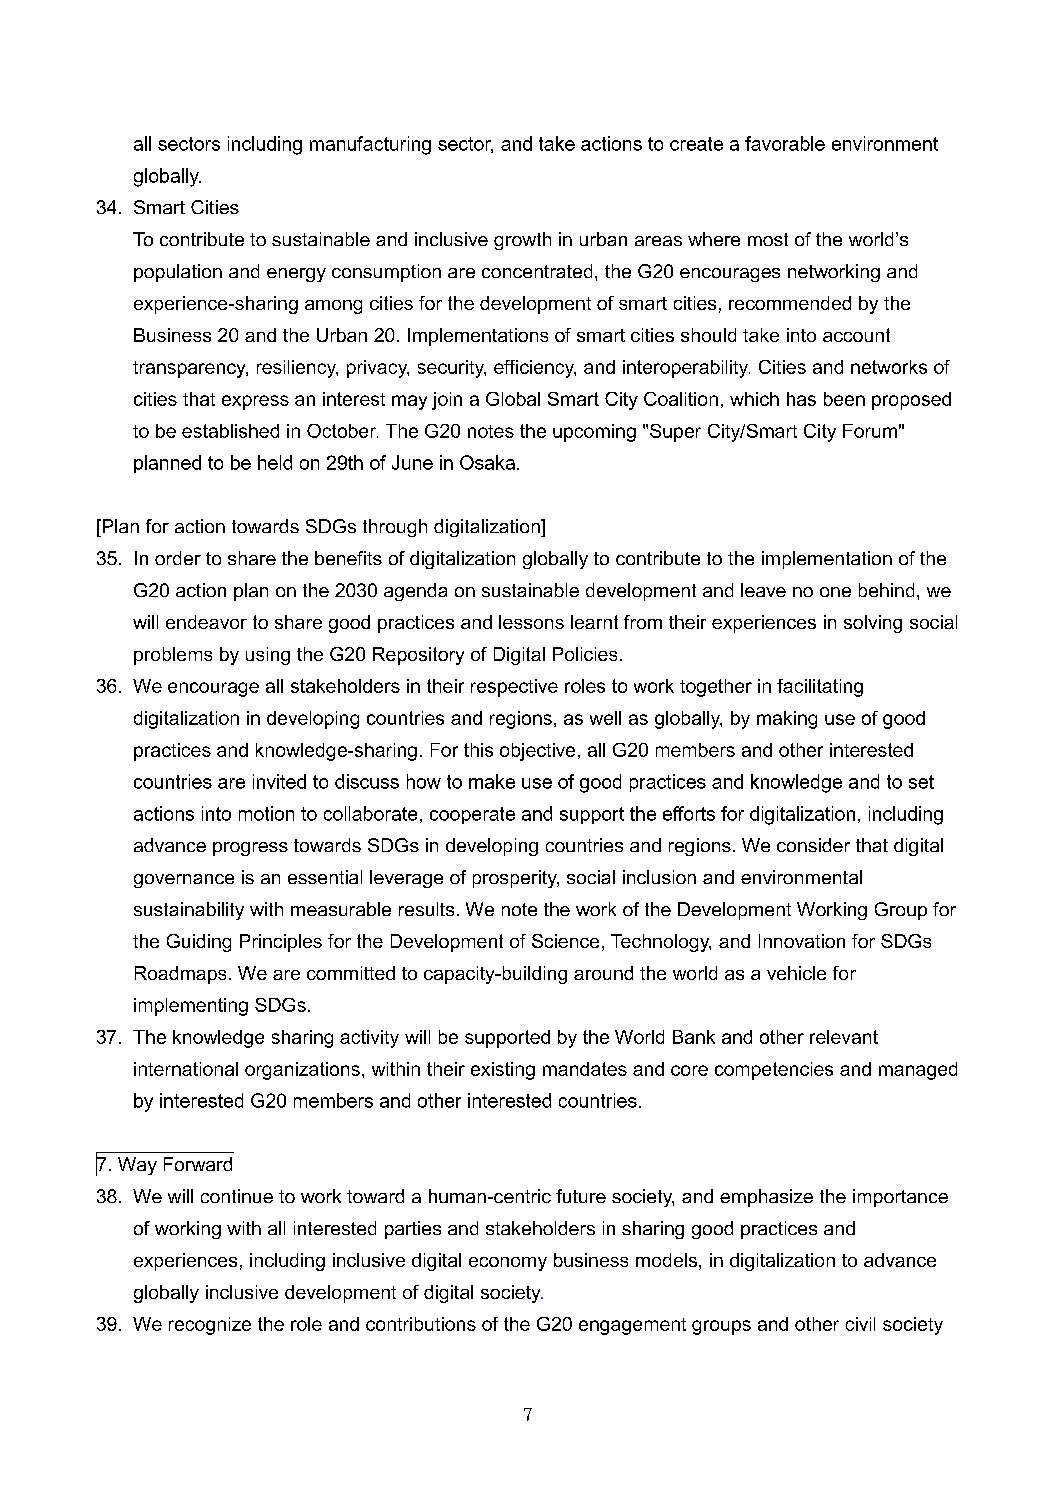 This screenshot has width=1055, height=1492. I want to click on efficiency, so click(535, 369).
